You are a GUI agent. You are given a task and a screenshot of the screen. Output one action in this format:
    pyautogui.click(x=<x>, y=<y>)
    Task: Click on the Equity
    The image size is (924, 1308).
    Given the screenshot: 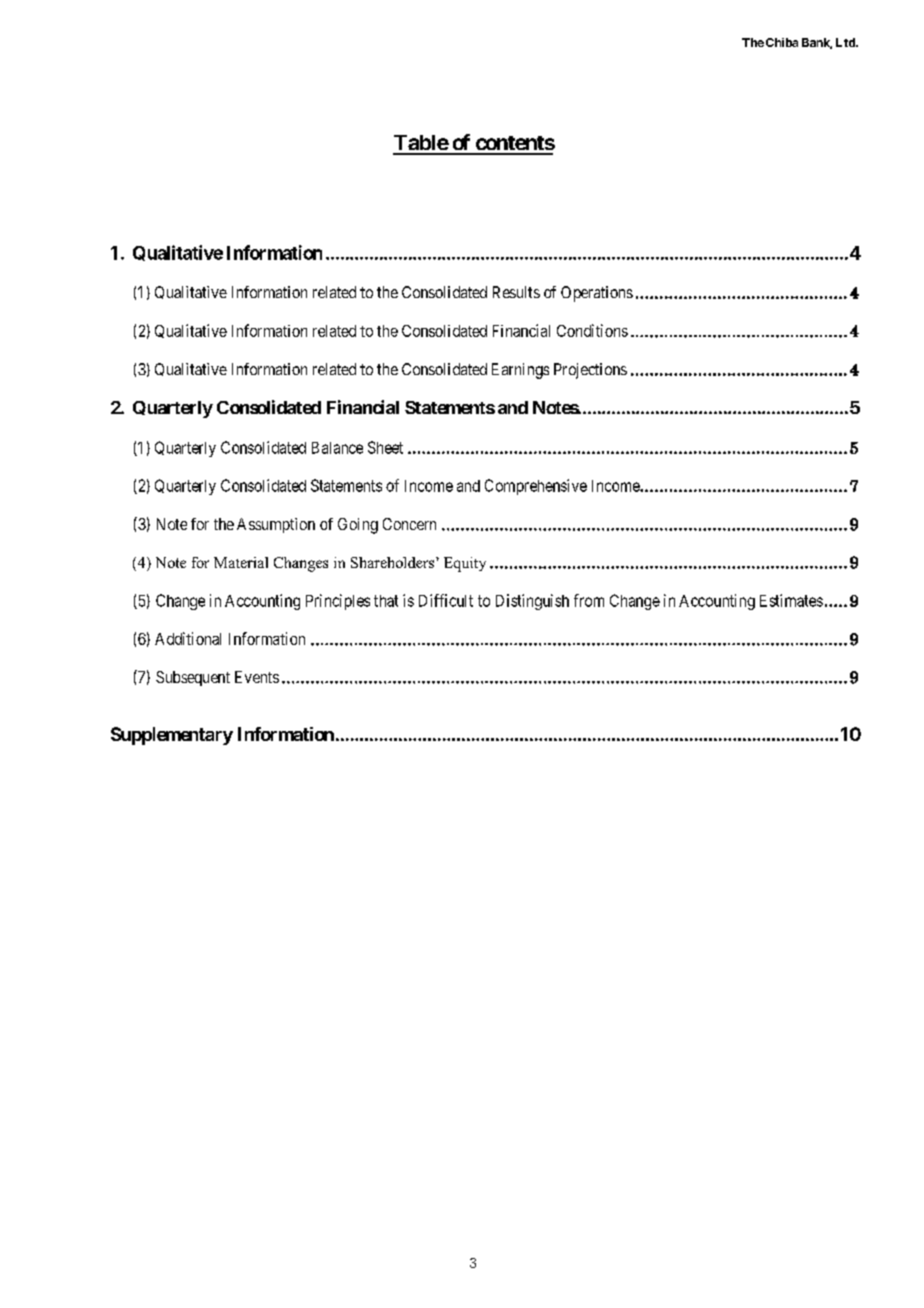 What is the action you would take?
    pyautogui.click(x=465, y=564)
